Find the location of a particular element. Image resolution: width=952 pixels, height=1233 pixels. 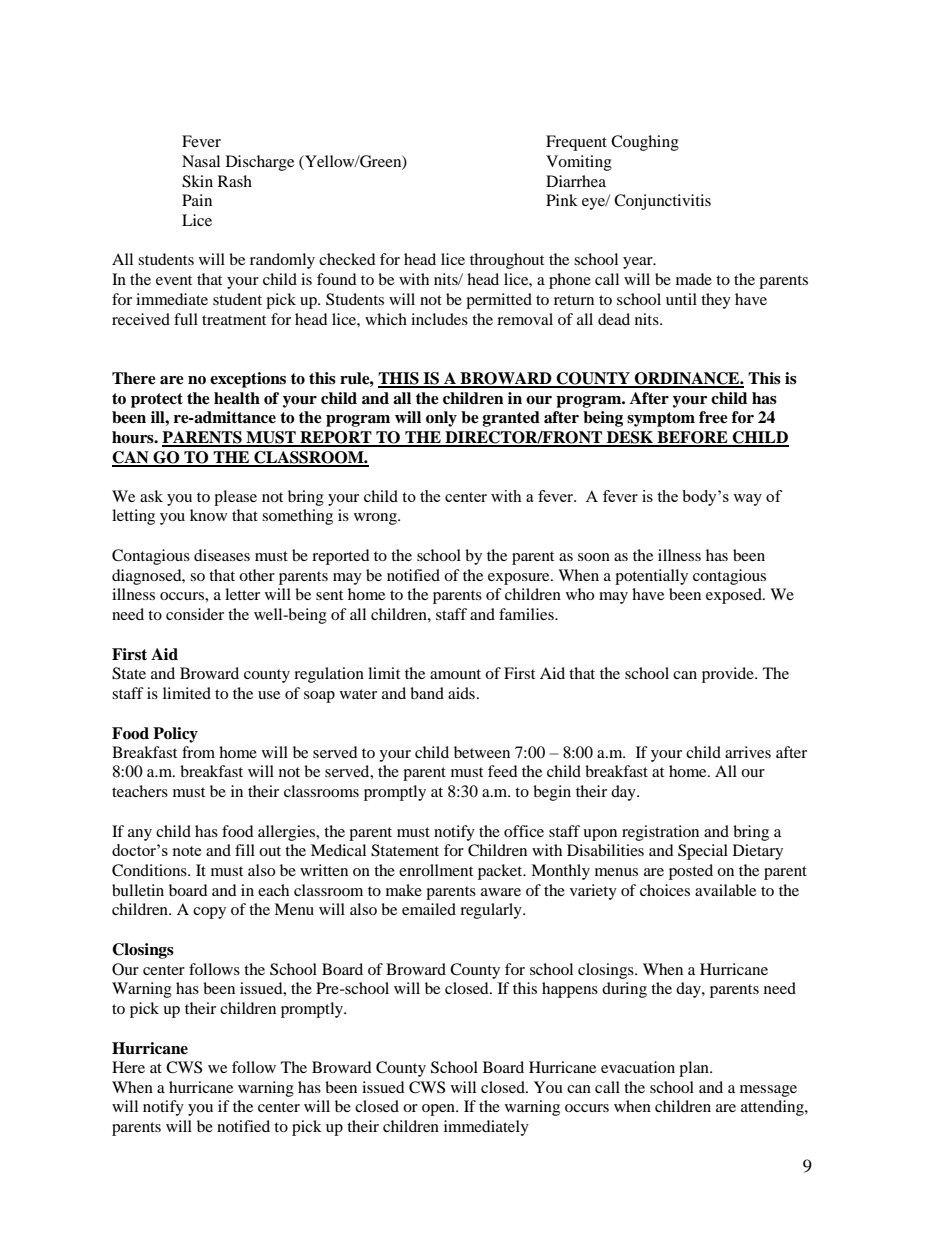

Nasal is located at coordinates (201, 161).
